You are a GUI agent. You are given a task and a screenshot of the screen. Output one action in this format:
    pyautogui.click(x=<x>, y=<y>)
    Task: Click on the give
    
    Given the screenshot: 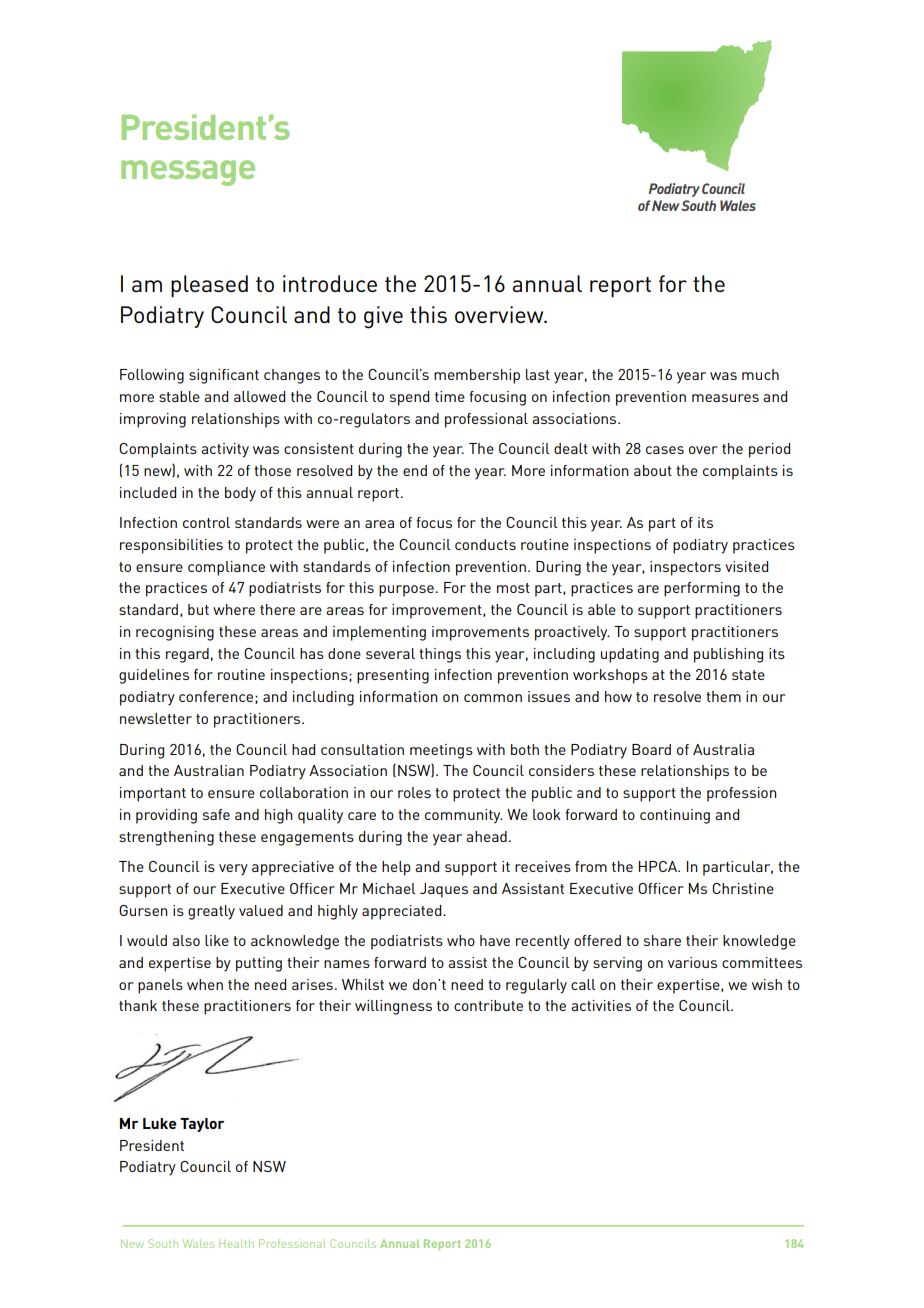 What is the action you would take?
    pyautogui.click(x=383, y=317)
